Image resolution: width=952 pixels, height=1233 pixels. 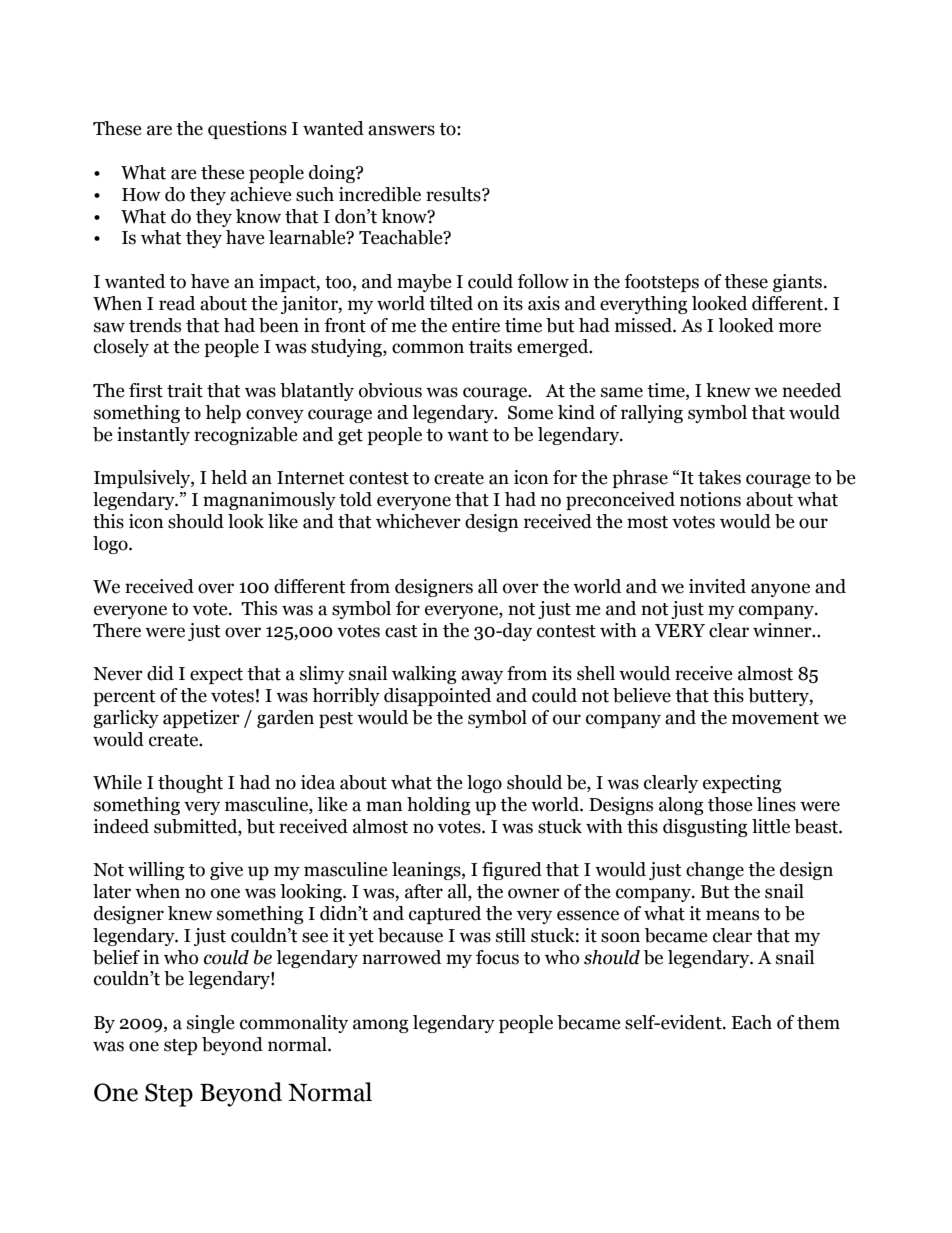 What do you see at coordinates (710, 499) in the screenshot?
I see `notions` at bounding box center [710, 499].
